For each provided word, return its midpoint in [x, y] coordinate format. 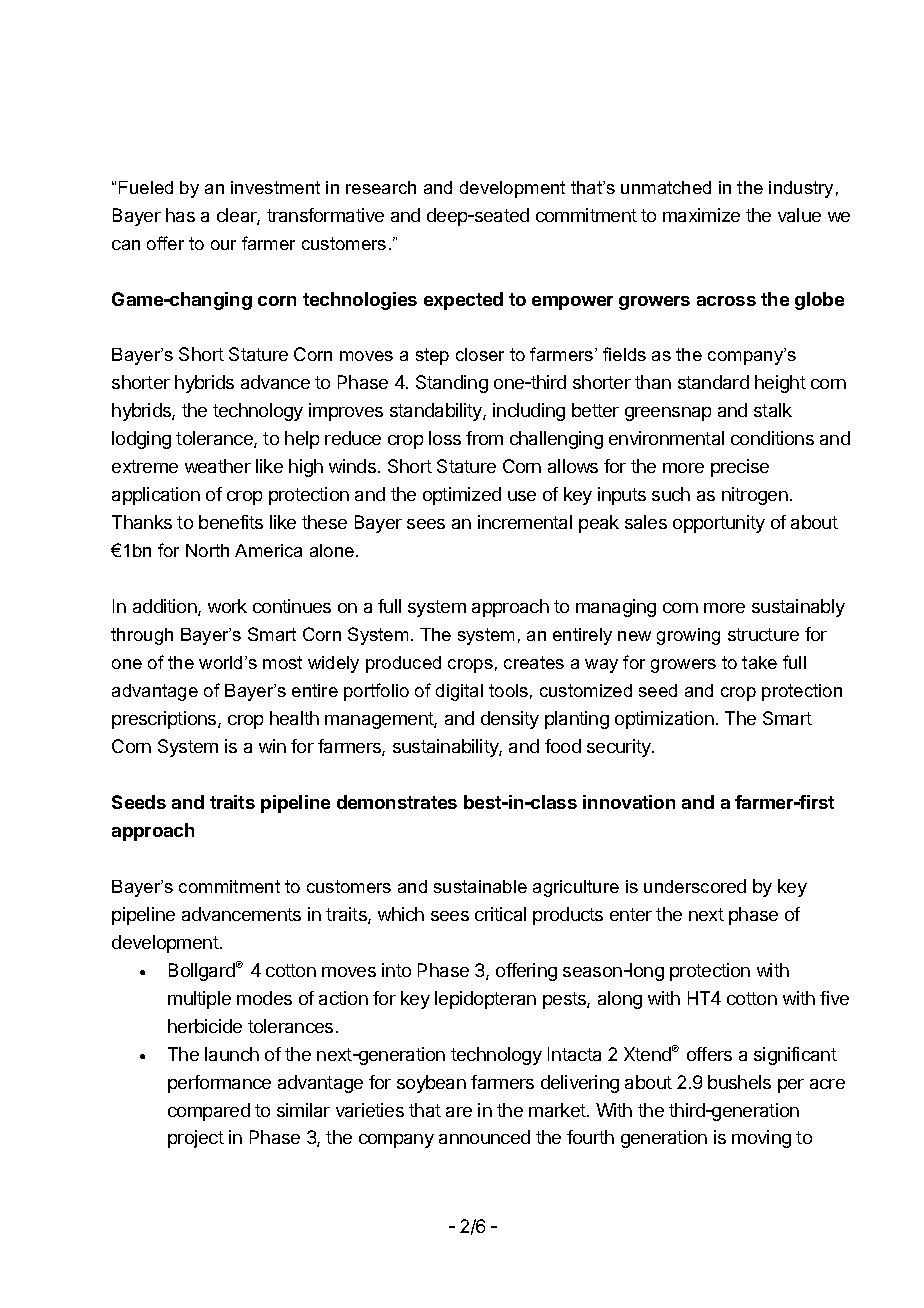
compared [209, 1112]
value [799, 215]
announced [484, 1137]
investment [275, 187]
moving [761, 1139]
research [381, 187]
